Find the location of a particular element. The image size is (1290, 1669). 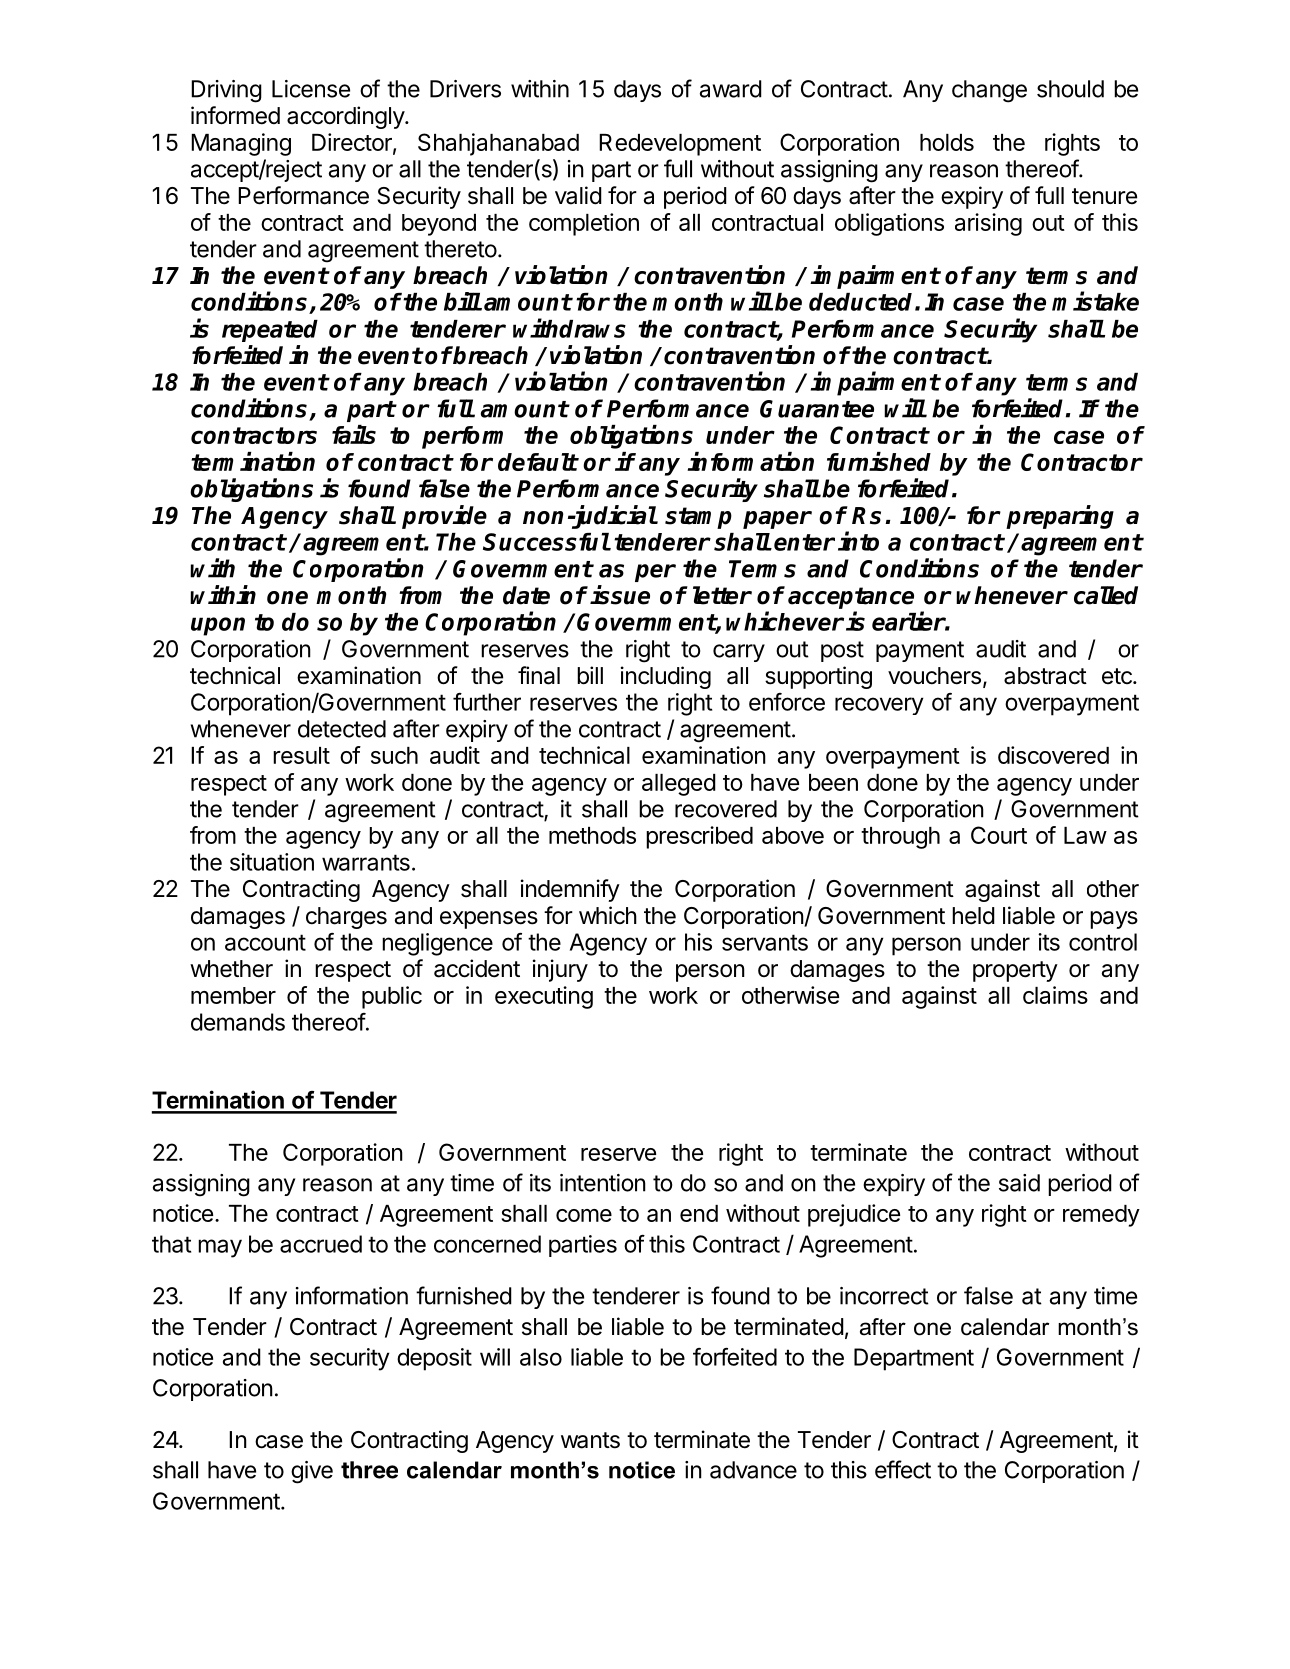

intention is located at coordinates (603, 1183).
